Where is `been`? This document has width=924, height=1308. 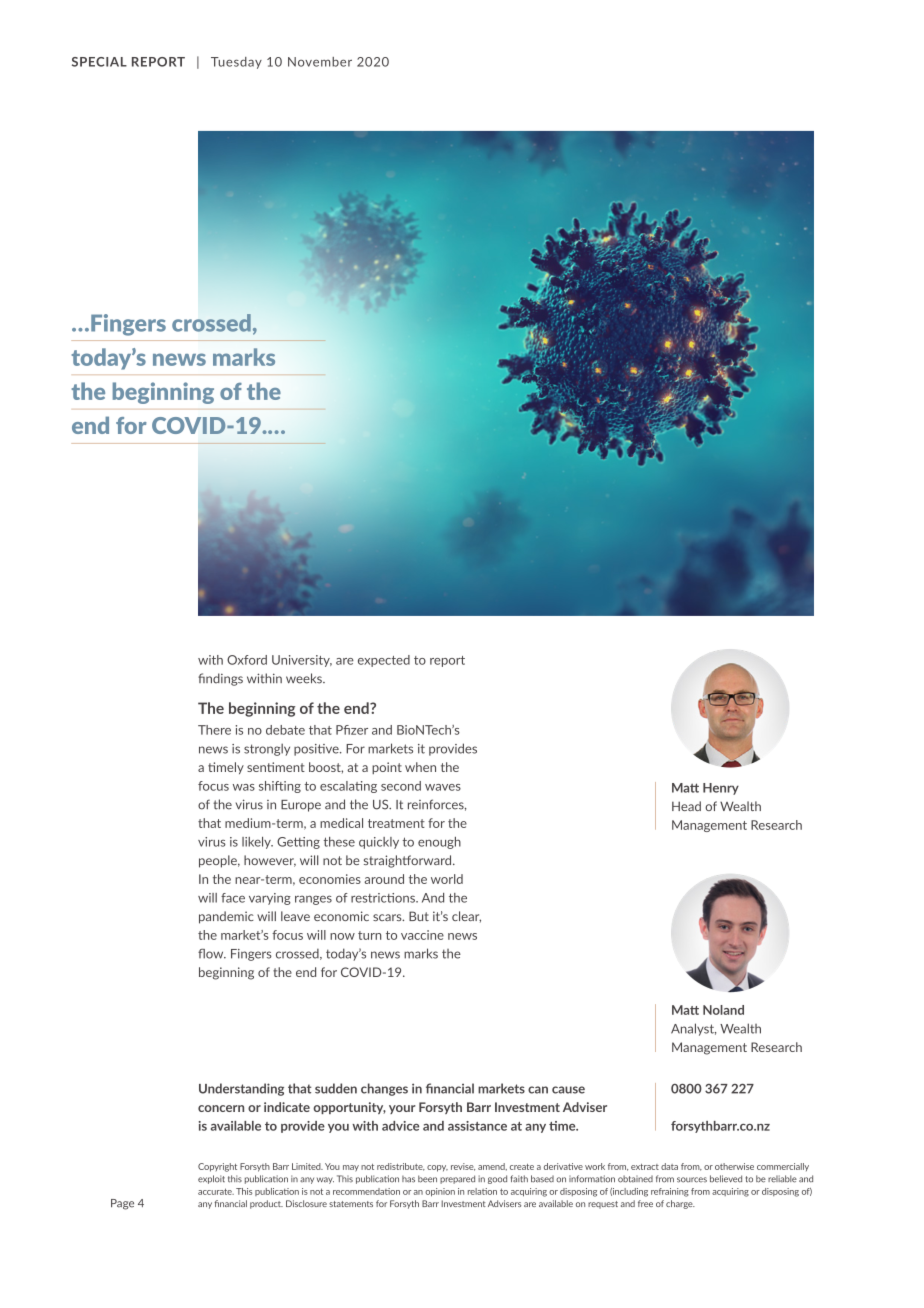
been is located at coordinates (427, 1179).
